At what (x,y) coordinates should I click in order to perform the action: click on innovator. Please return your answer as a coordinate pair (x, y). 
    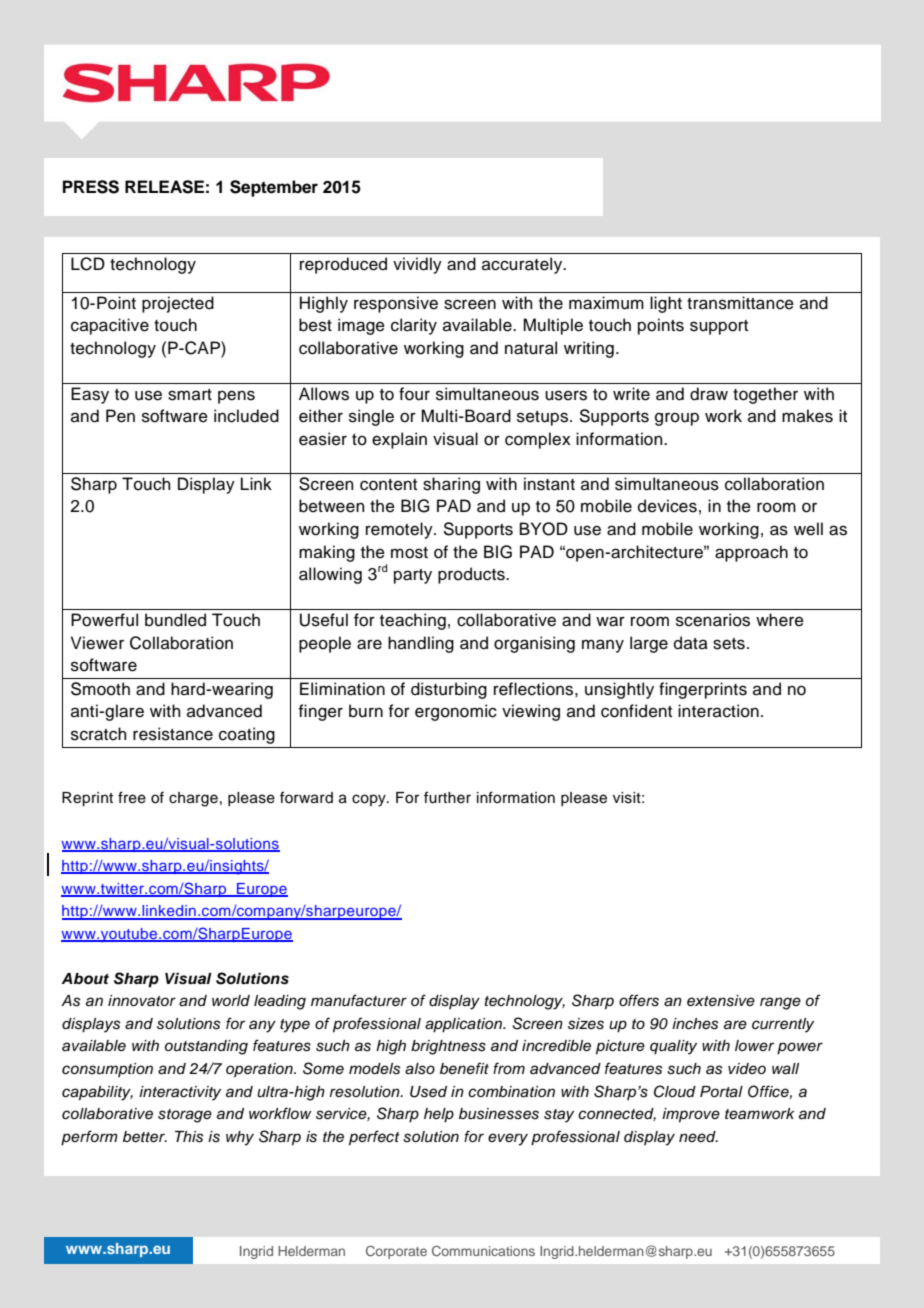
    Looking at the image, I should click on (142, 1000).
